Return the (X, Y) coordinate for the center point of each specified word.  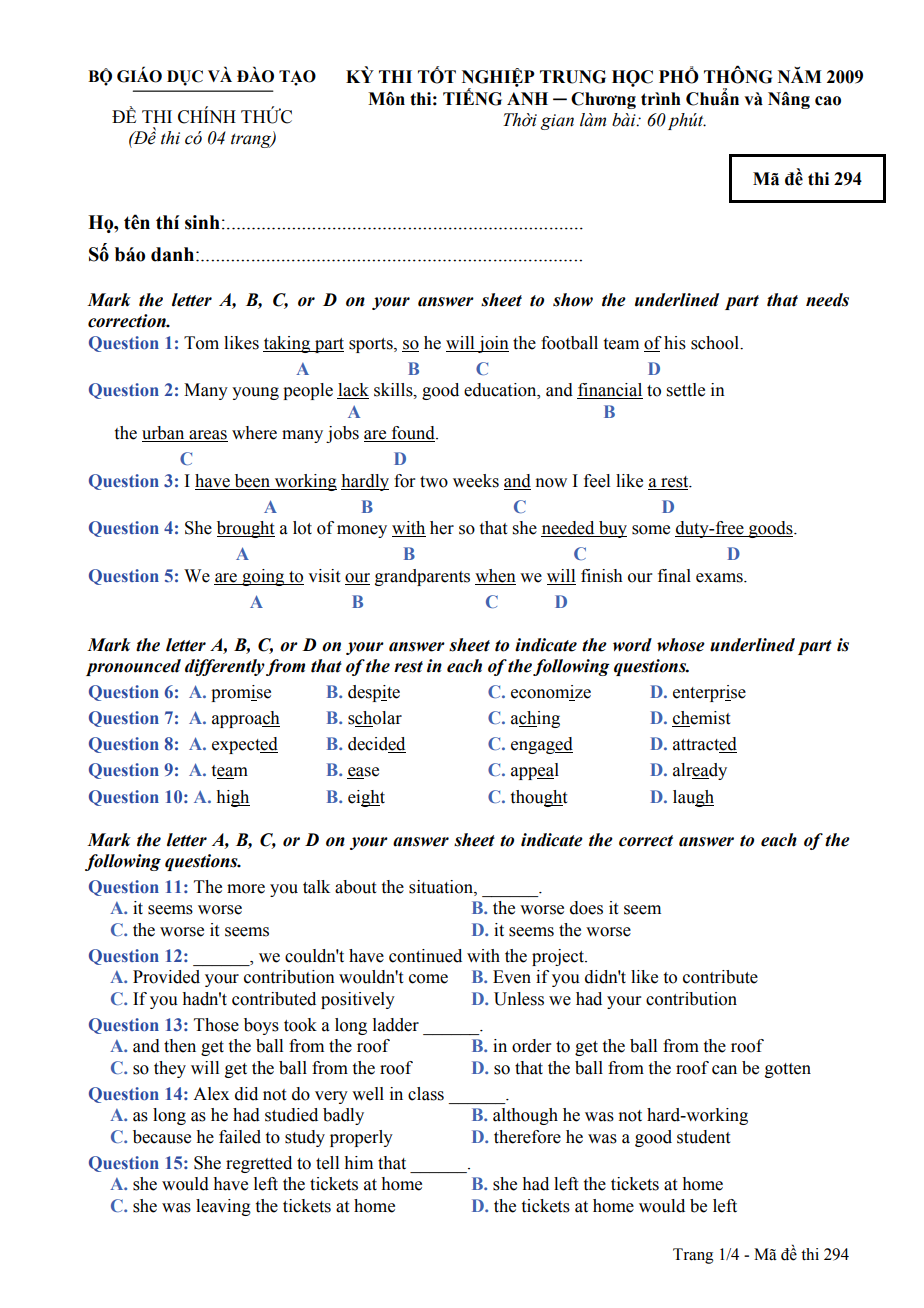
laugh (693, 798)
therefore (527, 1137)
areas (207, 436)
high (233, 798)
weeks (476, 481)
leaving (223, 1207)
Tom (201, 343)
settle (686, 390)
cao (828, 101)
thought (539, 798)
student (703, 1137)
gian (557, 122)
